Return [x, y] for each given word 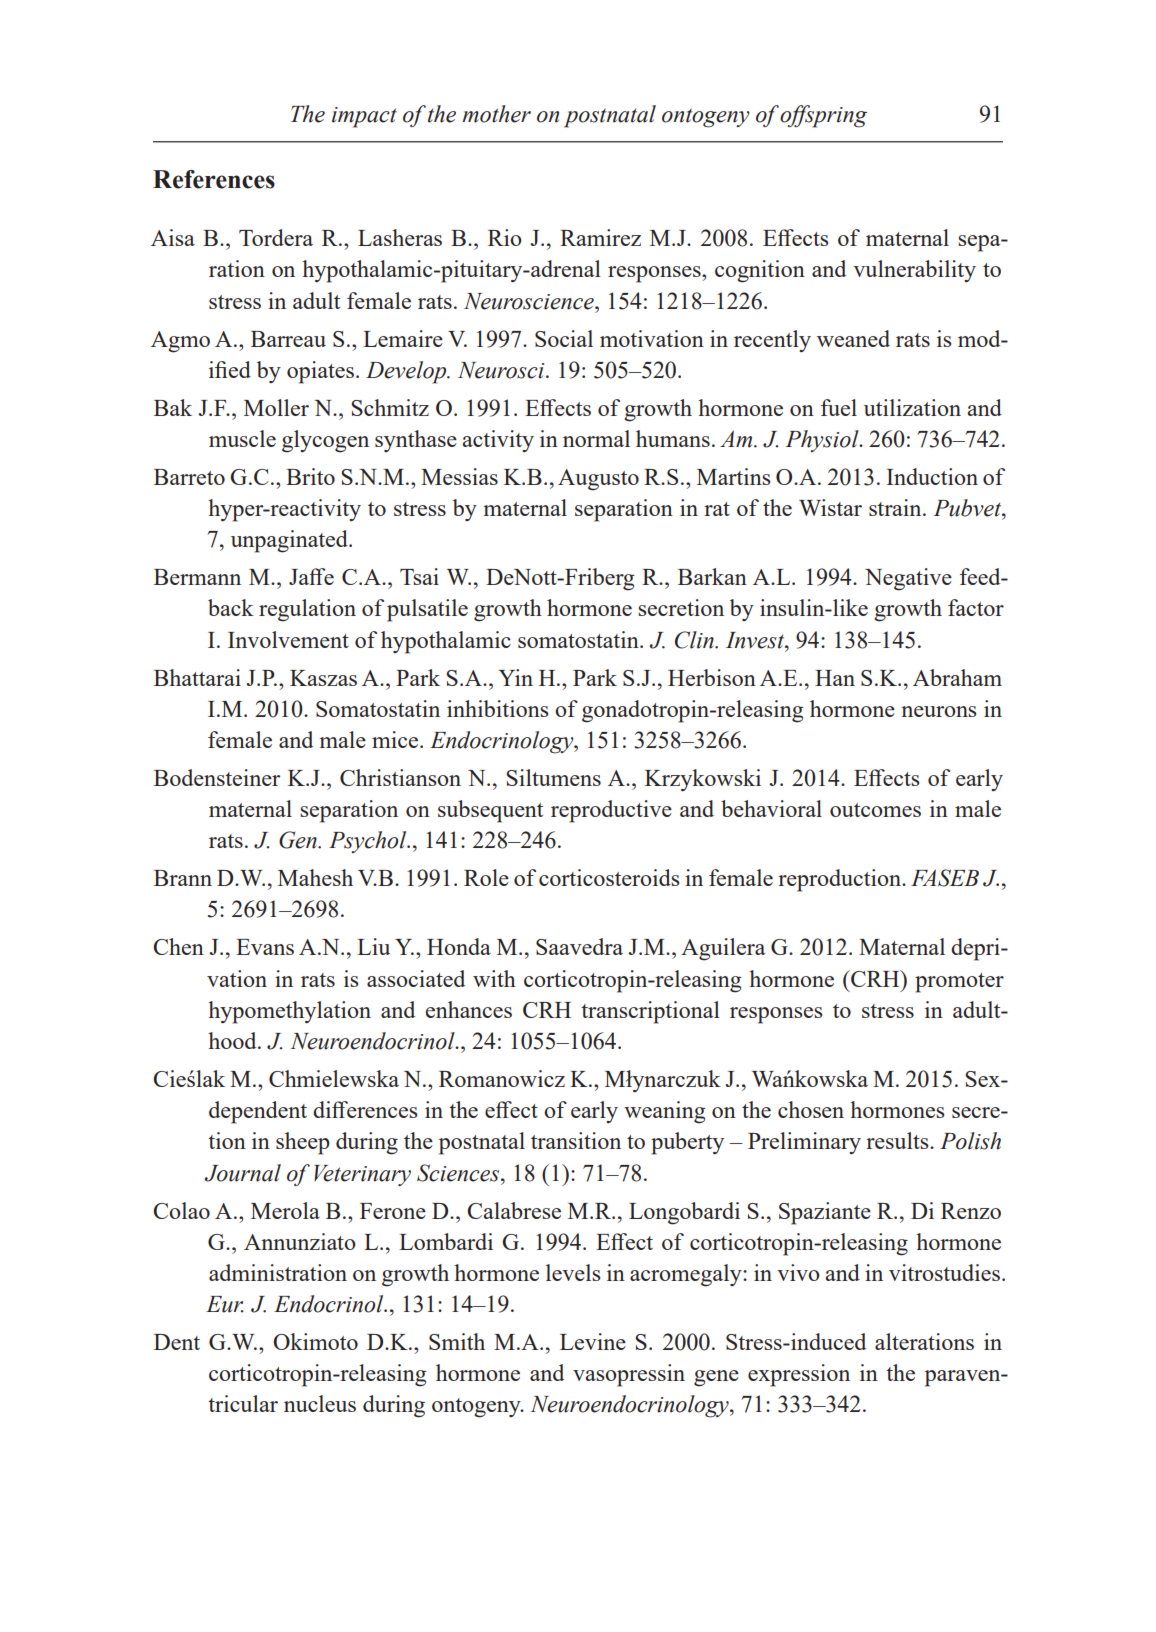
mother [496, 114]
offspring [823, 116]
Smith [457, 1341]
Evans [265, 947]
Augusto [598, 480]
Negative [908, 579]
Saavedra [579, 946]
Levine [593, 1341]
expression [799, 1375]
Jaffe [311, 576]
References [214, 179]
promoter [959, 983]
